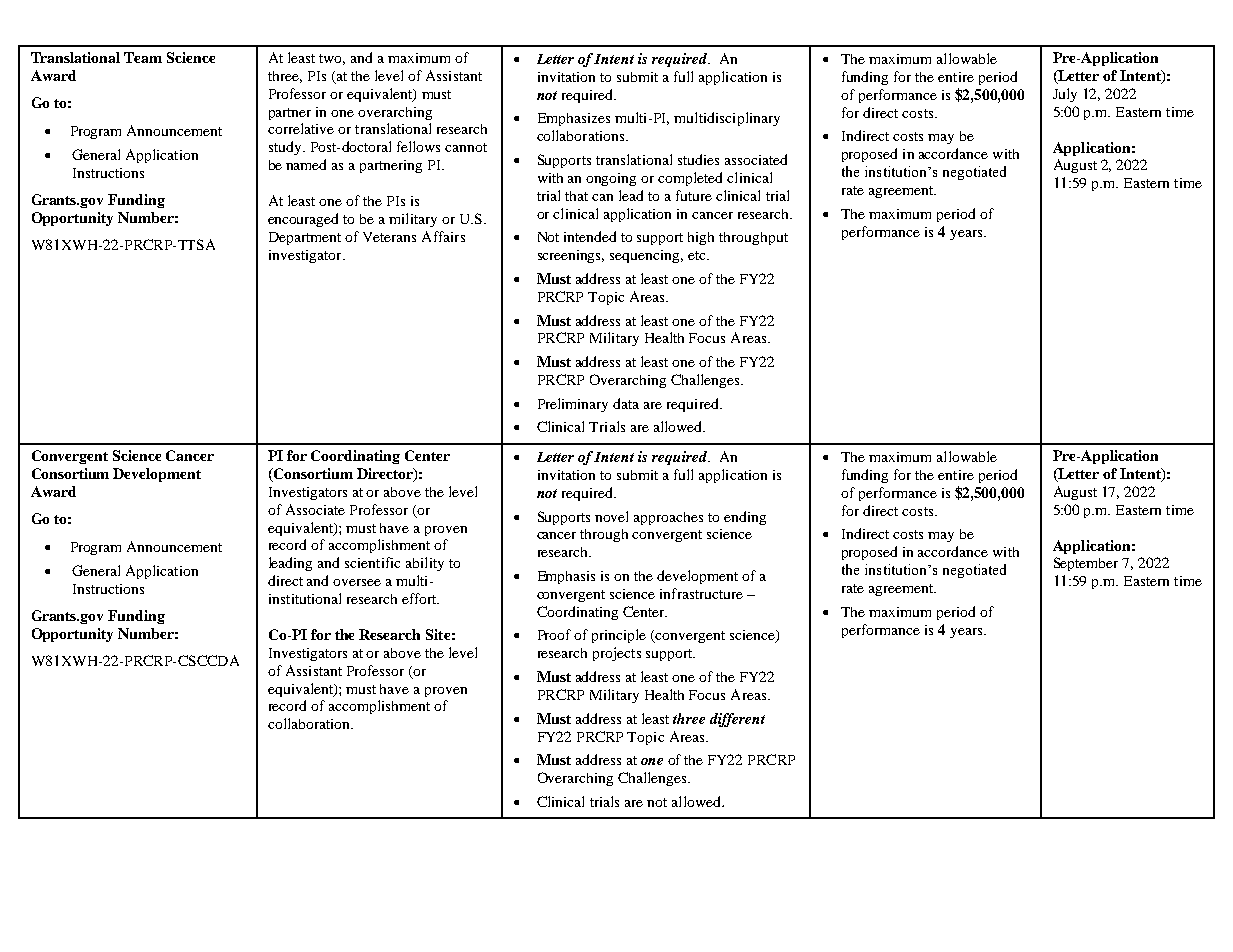 The height and width of the document is (952, 1233). I want to click on ending, so click(745, 518).
